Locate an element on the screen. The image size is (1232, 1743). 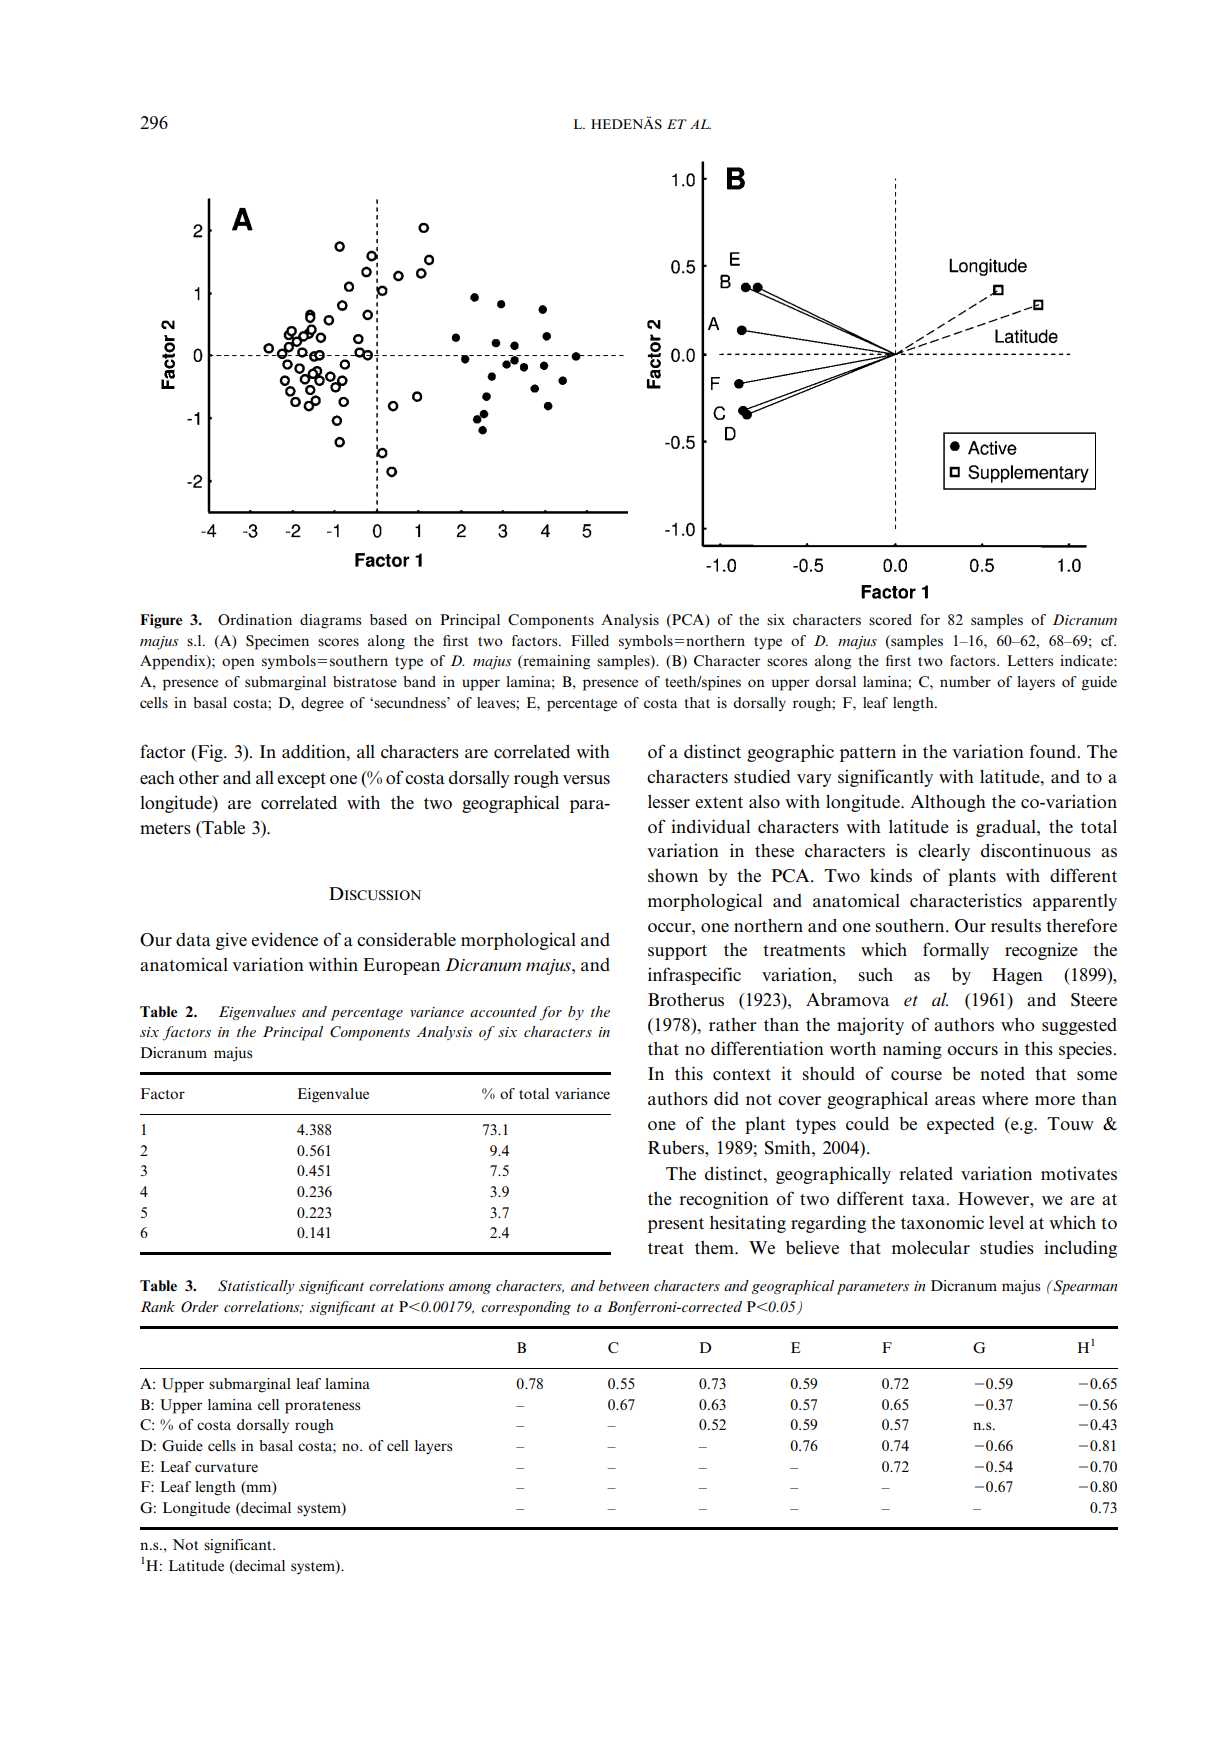
who is located at coordinates (1017, 1024).
